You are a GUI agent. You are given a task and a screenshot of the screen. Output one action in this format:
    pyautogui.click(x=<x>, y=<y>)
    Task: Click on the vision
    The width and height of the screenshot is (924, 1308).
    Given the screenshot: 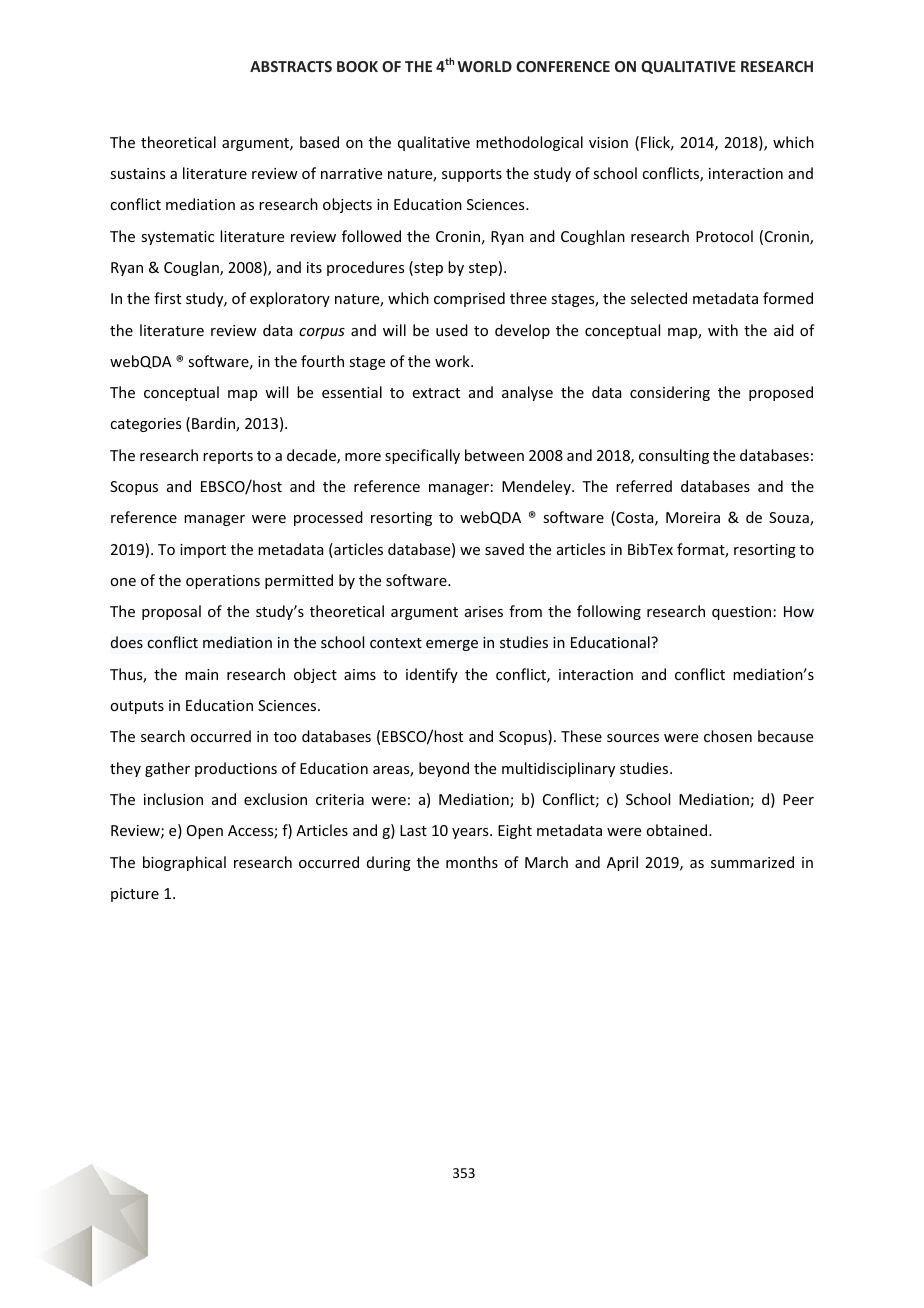 What is the action you would take?
    pyautogui.click(x=608, y=142)
